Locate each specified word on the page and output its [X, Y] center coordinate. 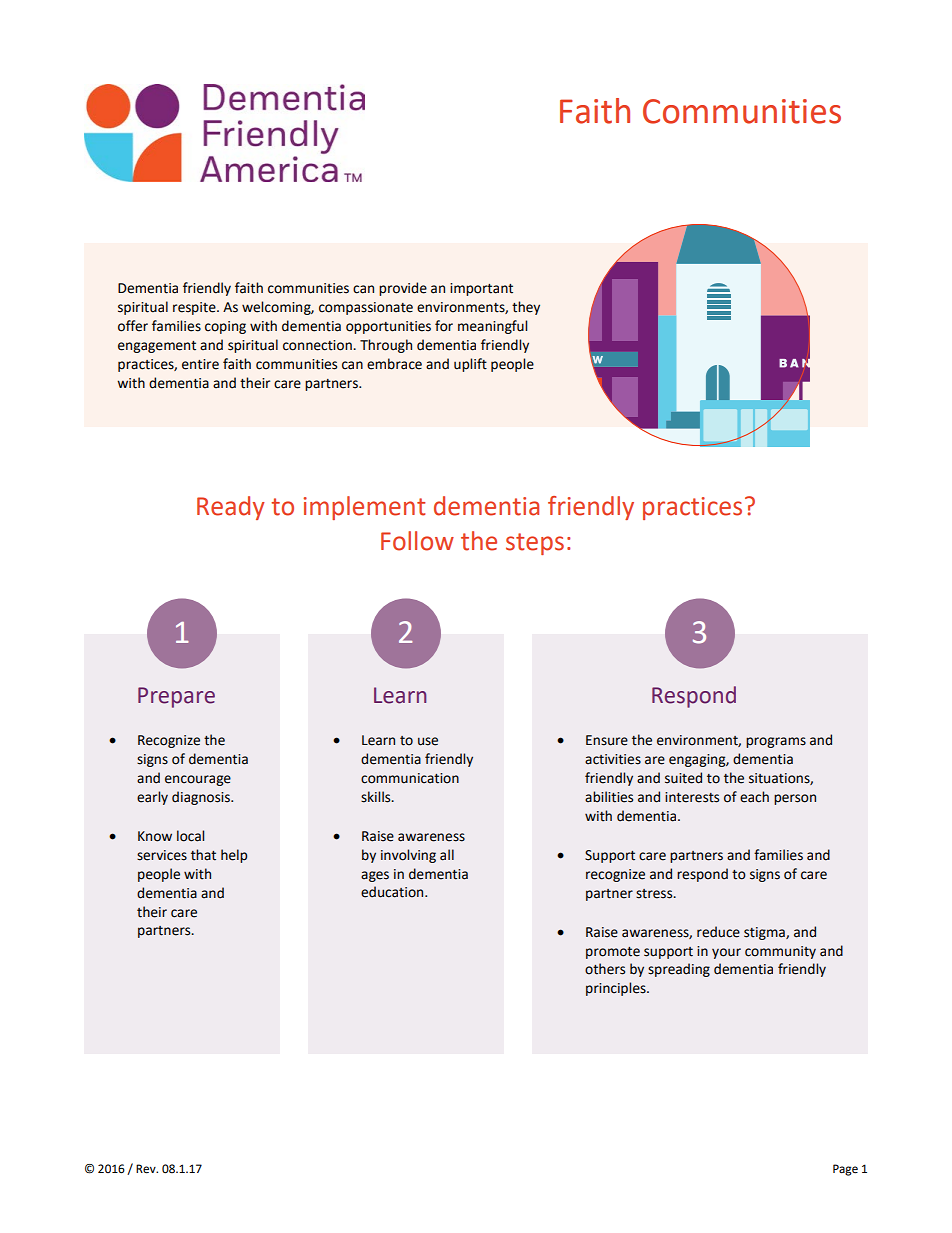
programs [776, 742]
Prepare [176, 697]
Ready [231, 508]
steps [535, 544]
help [234, 856]
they [526, 308]
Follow [417, 541]
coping [225, 327]
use [428, 741]
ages [375, 876]
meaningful [492, 327]
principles [617, 989]
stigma [765, 933]
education [393, 892]
